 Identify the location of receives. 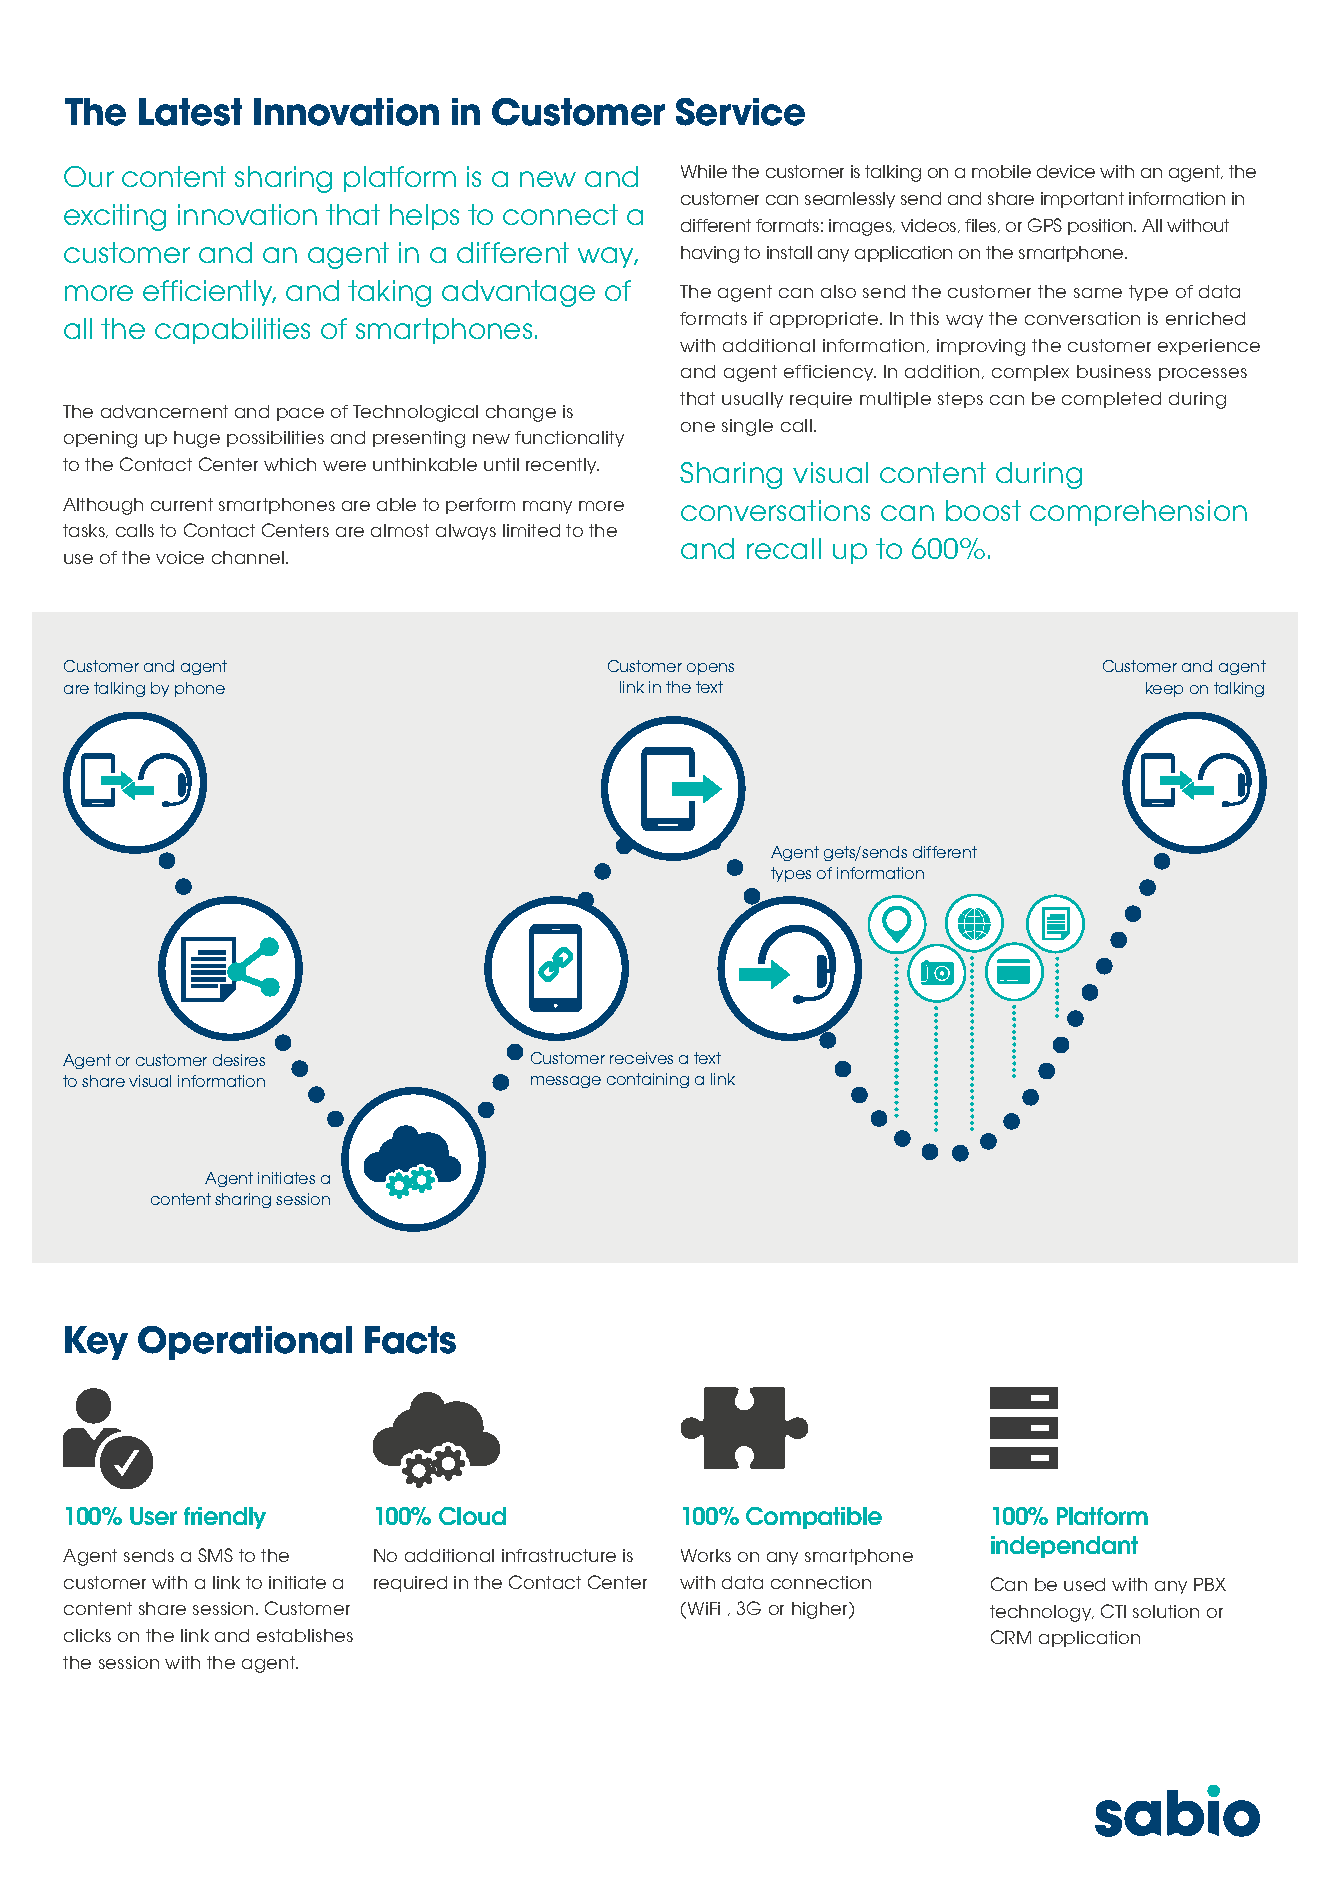
(641, 1058).
